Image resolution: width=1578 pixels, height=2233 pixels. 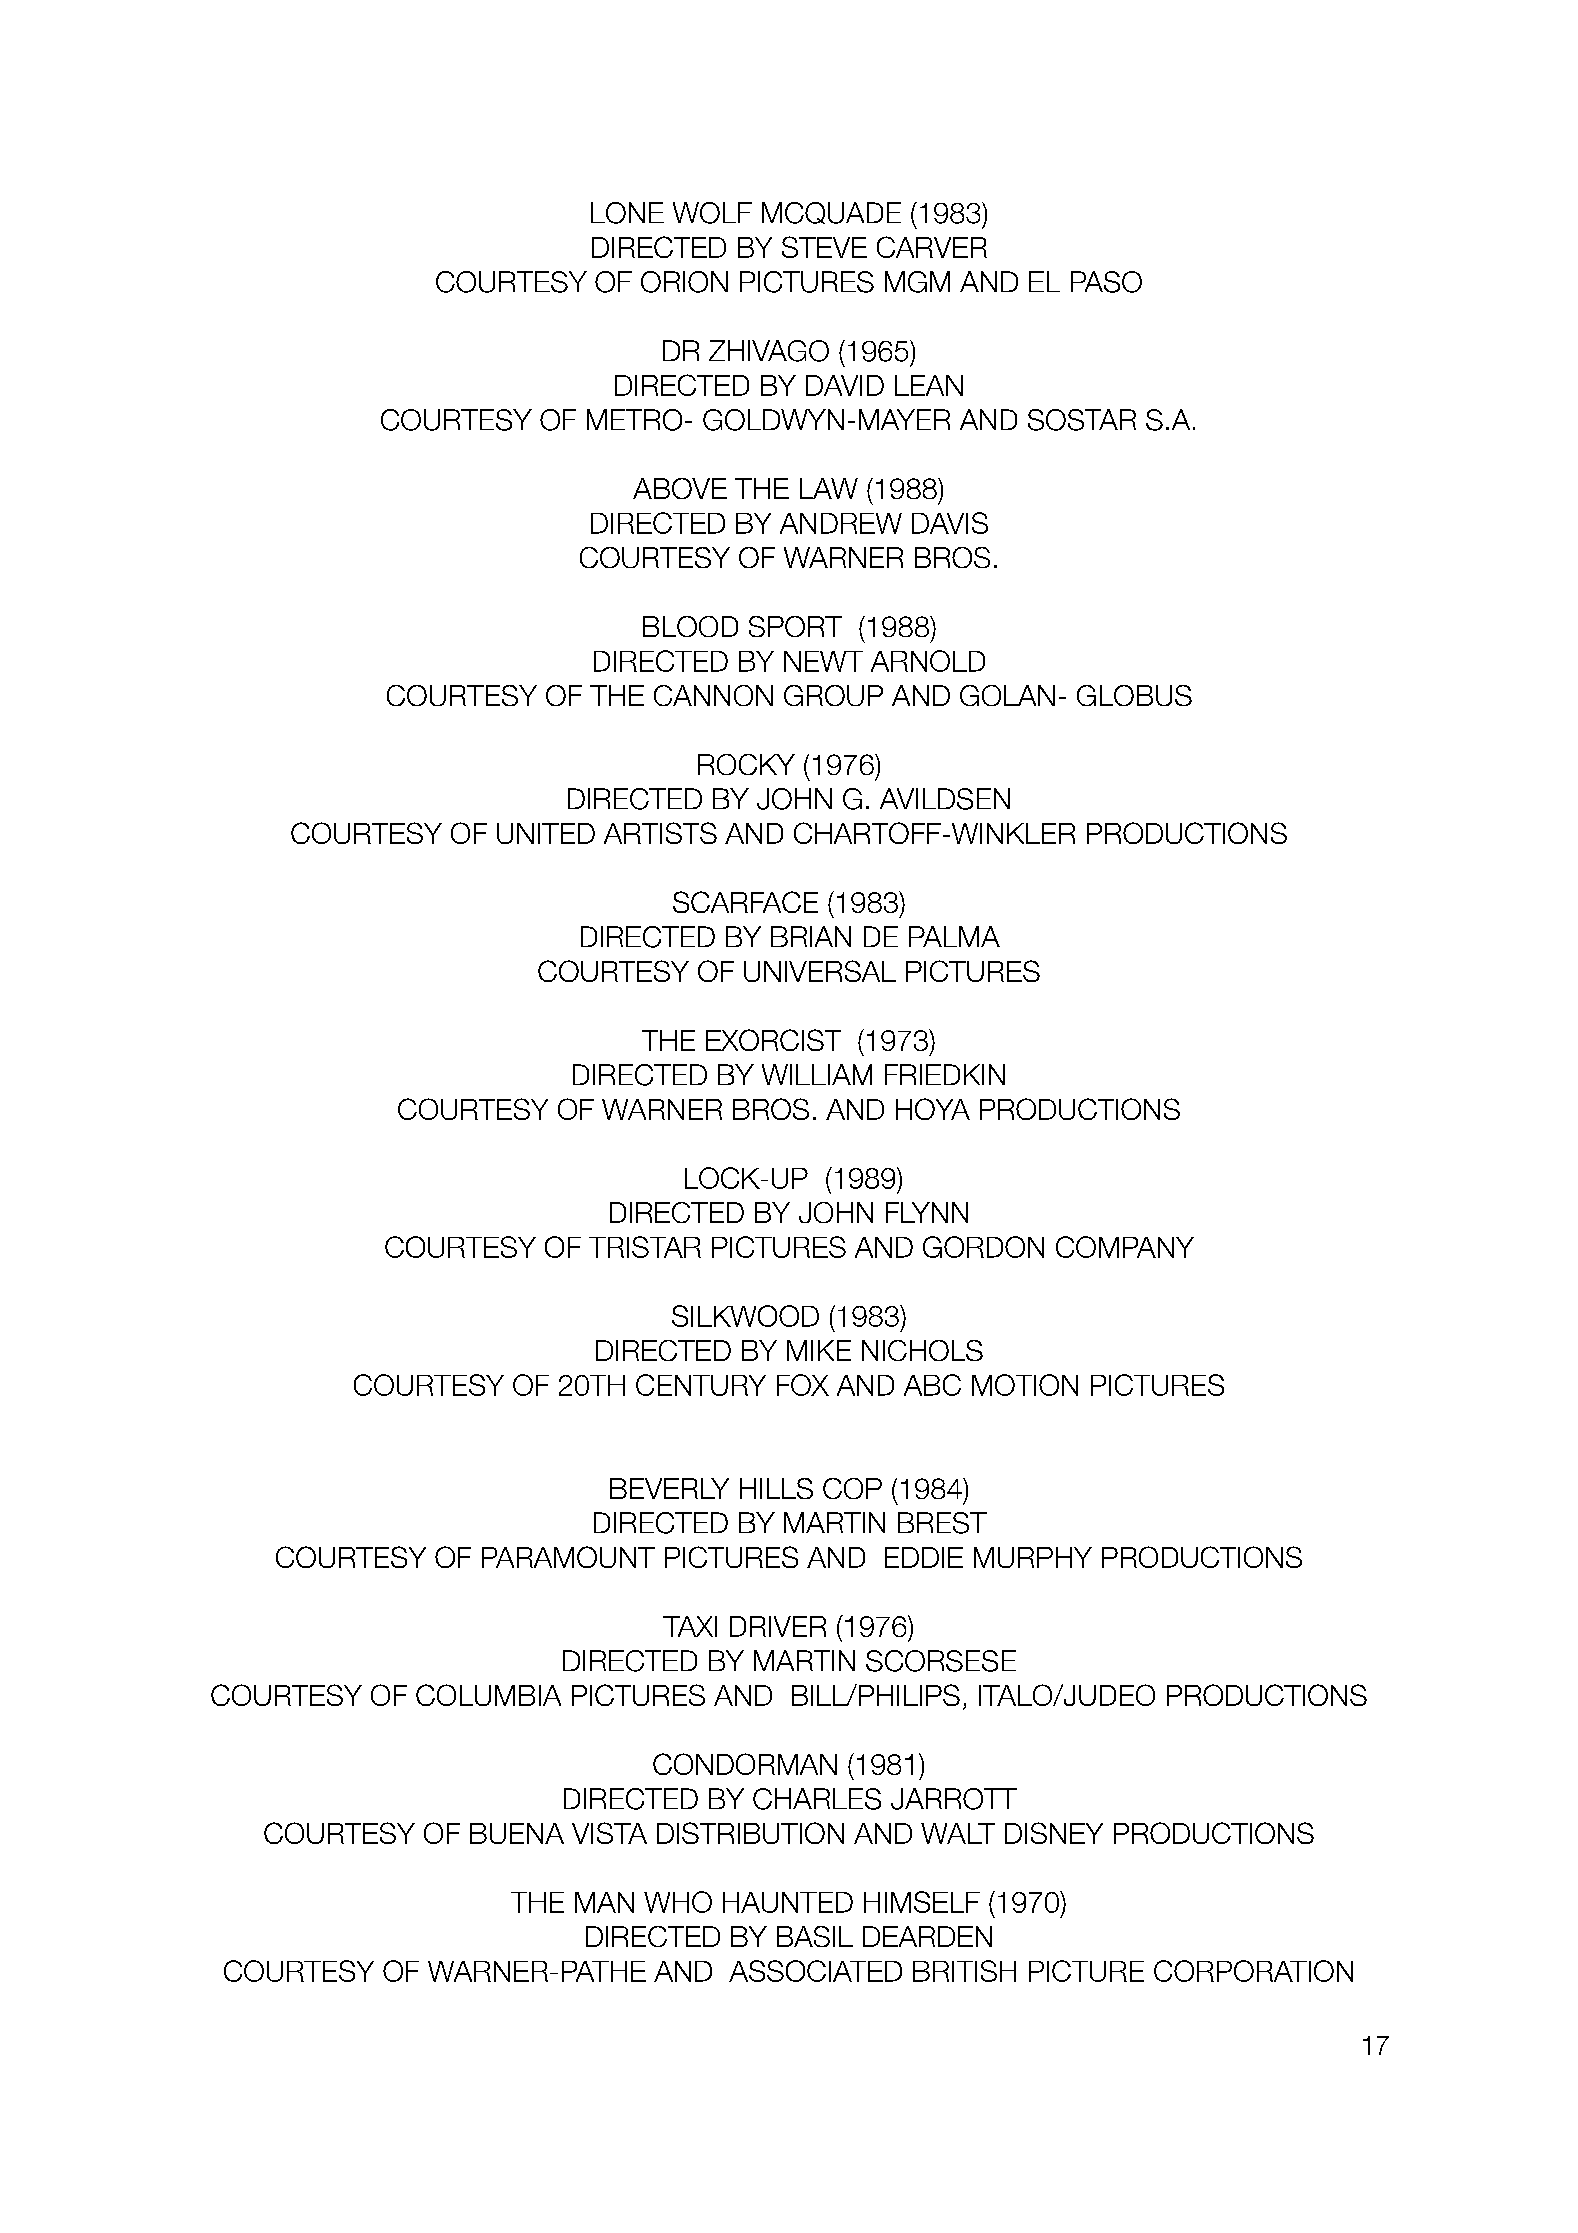 I want to click on MGM, so click(x=917, y=282).
